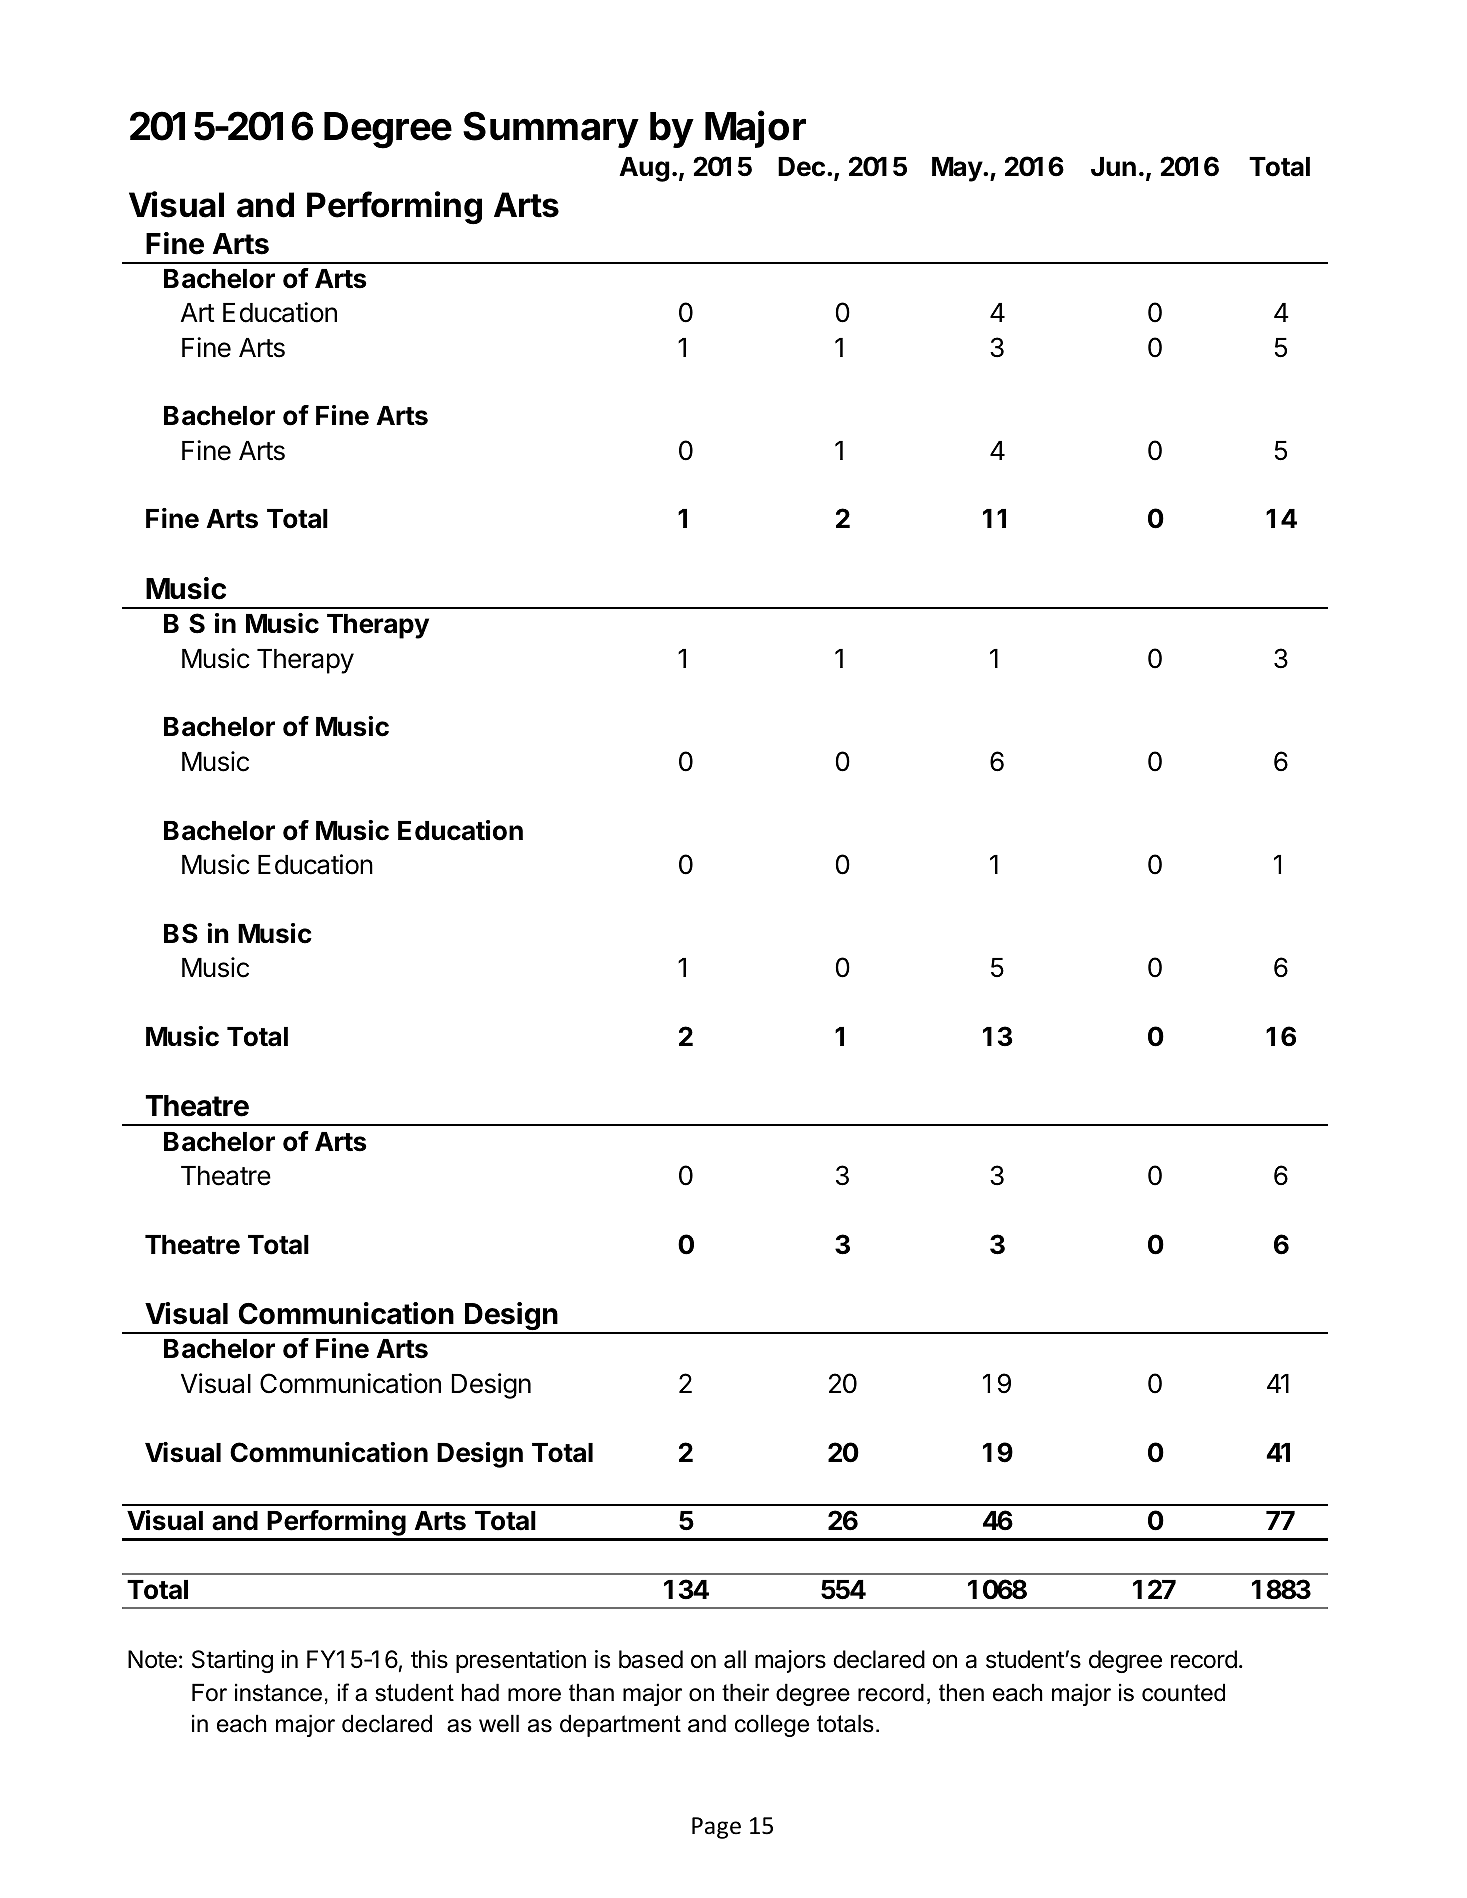  Describe the element at coordinates (620, 1725) in the screenshot. I see `department` at that location.
